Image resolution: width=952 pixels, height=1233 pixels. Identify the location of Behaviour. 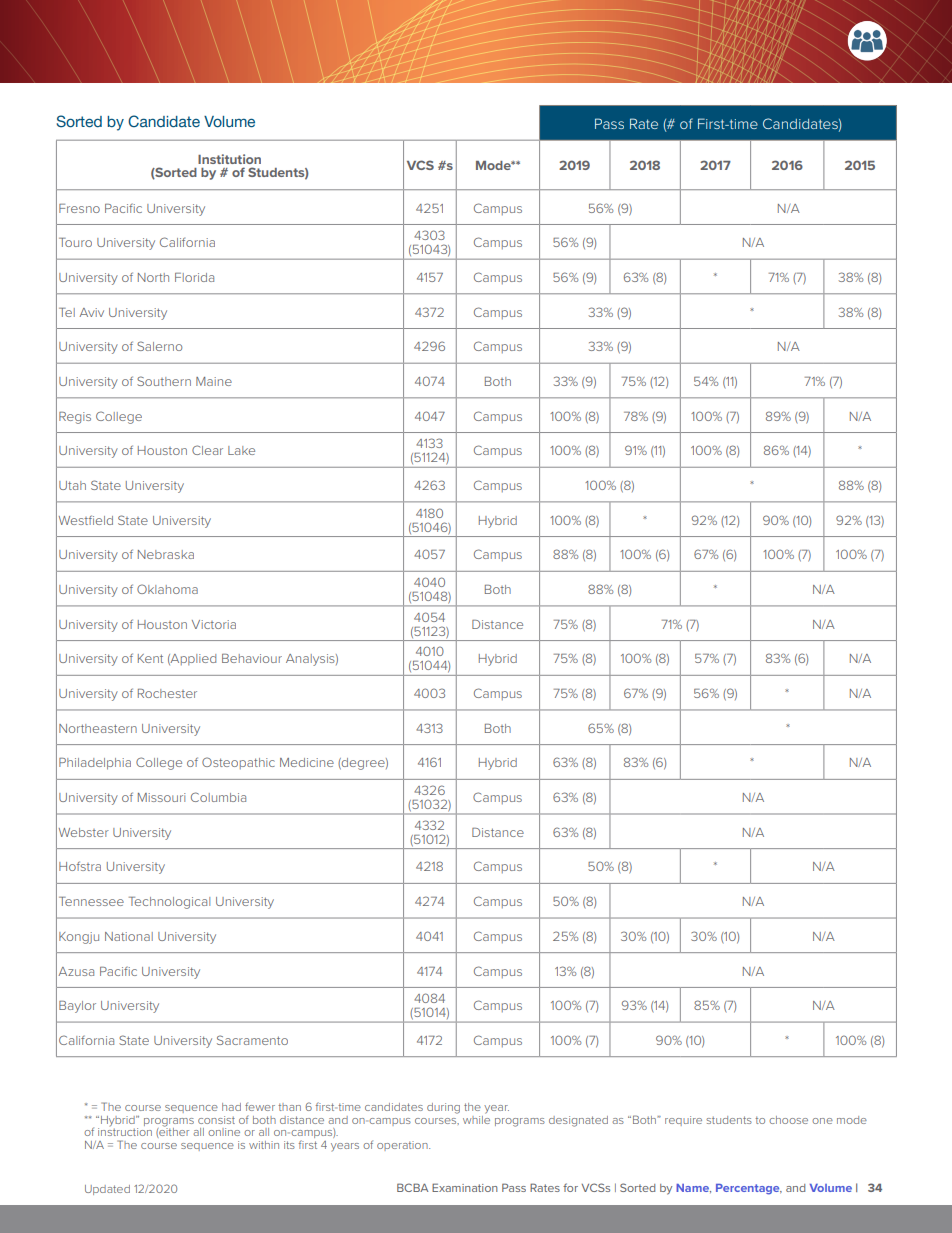
(252, 658).
